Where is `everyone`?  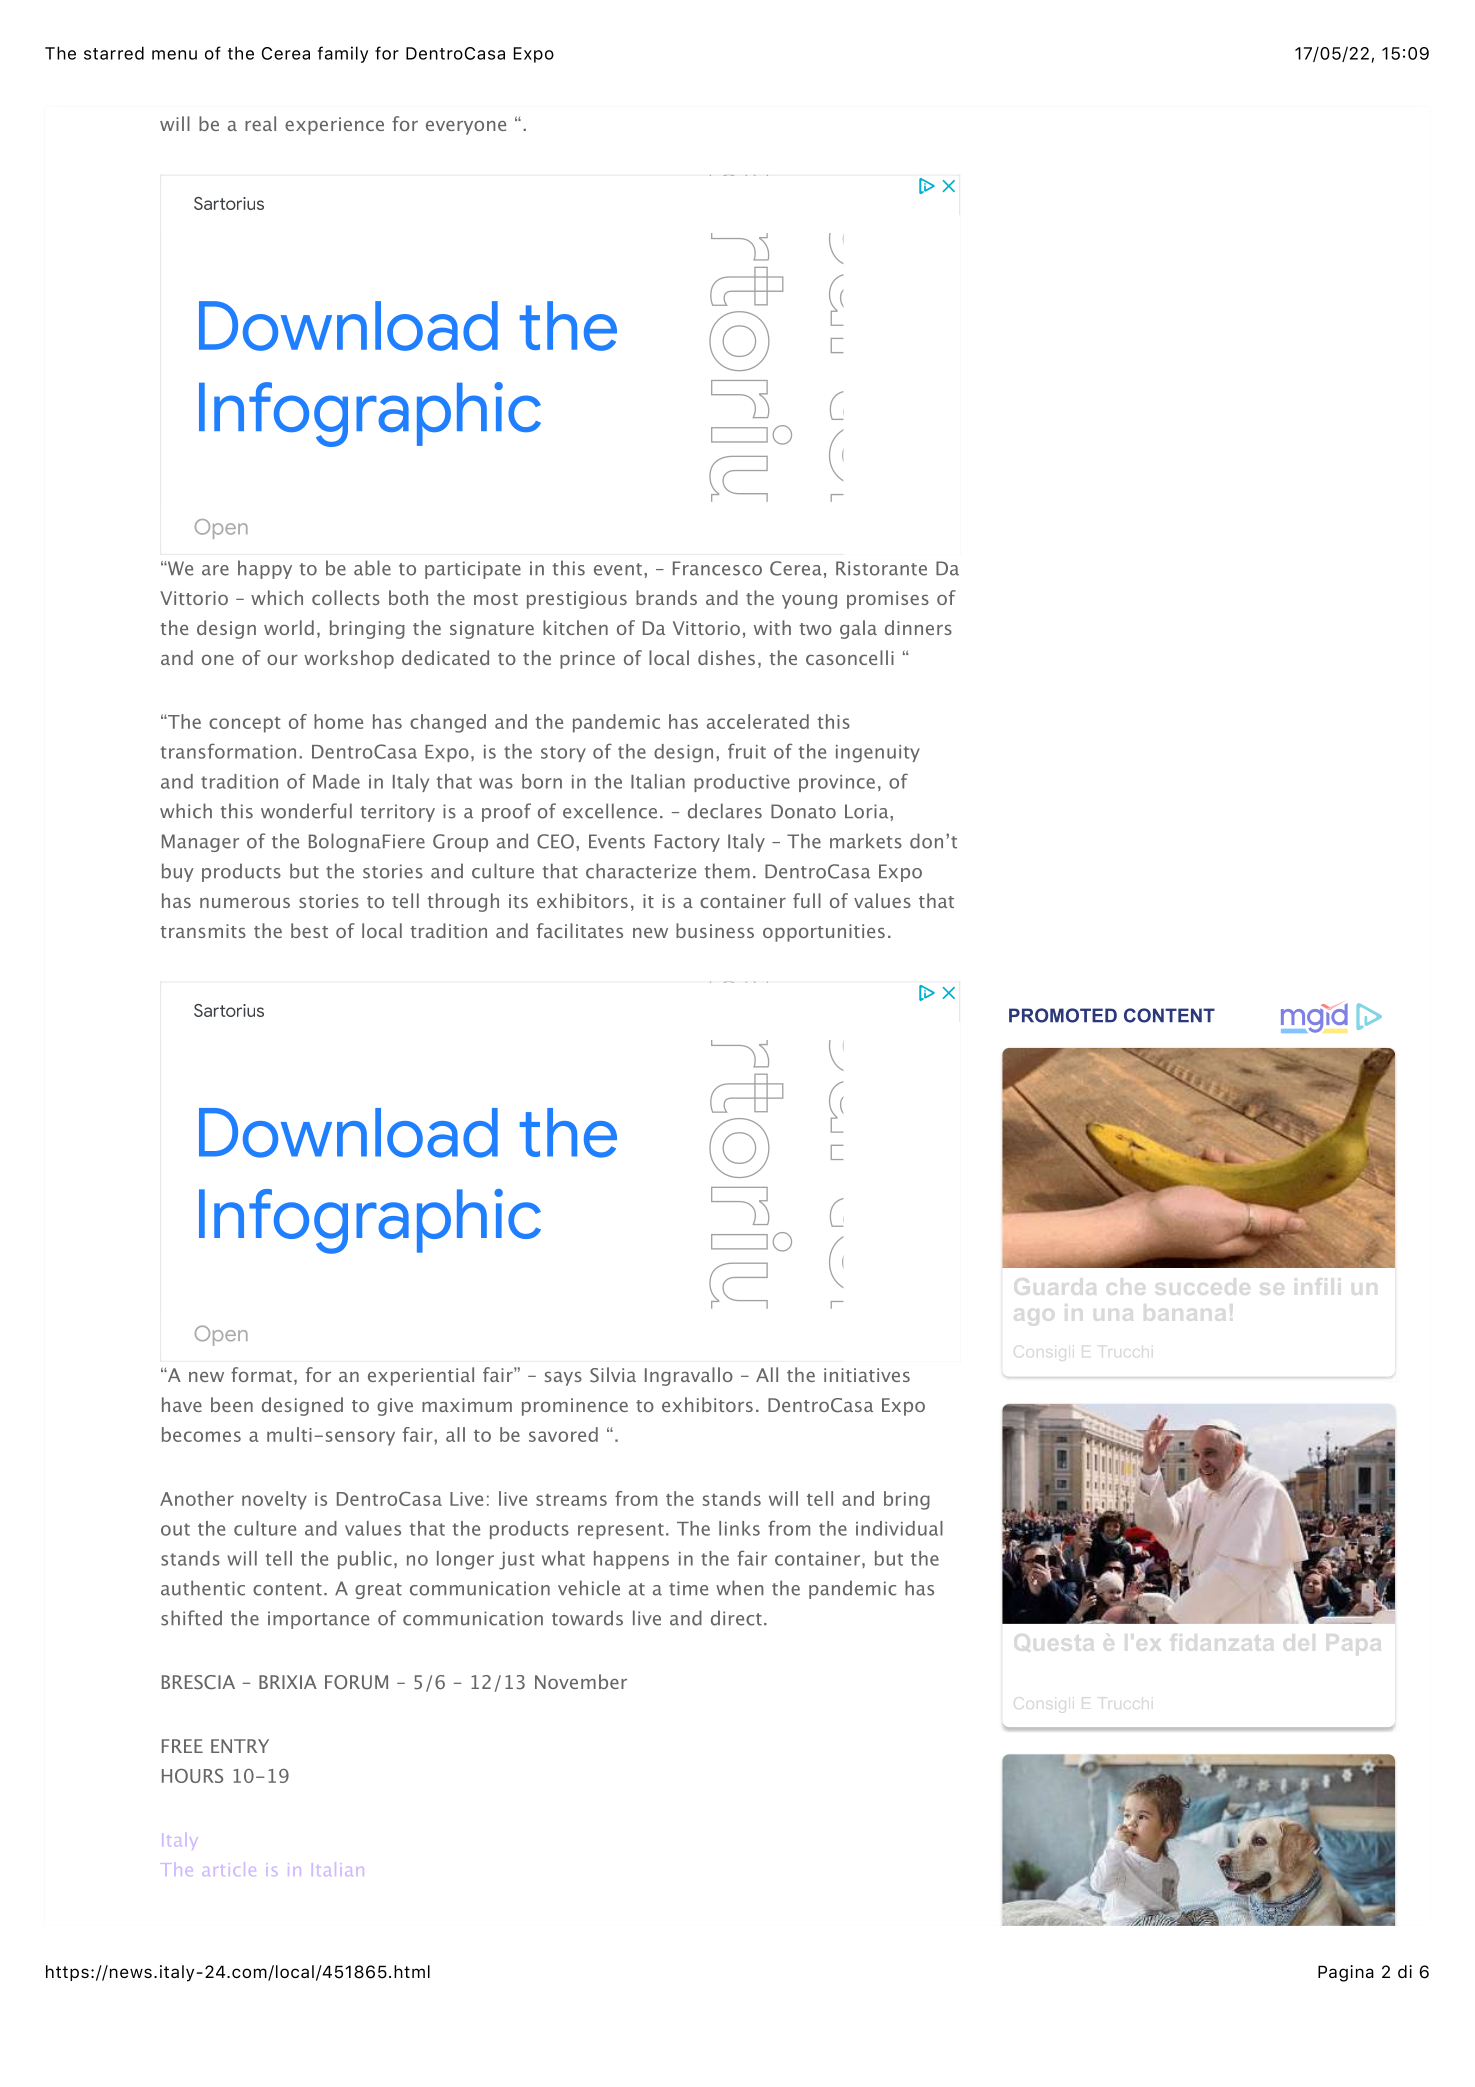
everyone is located at coordinates (466, 128).
